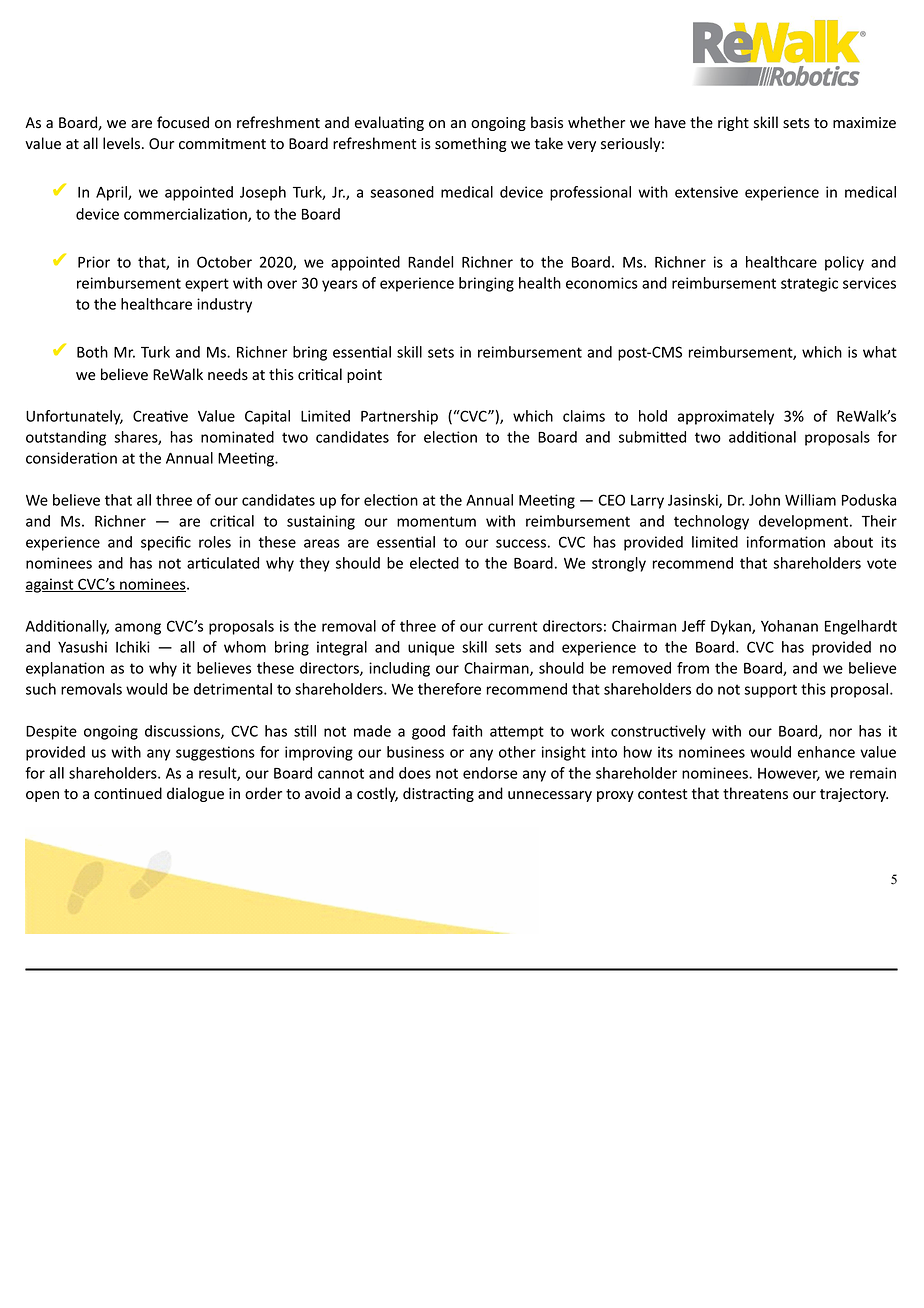  I want to click on consideration, so click(71, 458).
